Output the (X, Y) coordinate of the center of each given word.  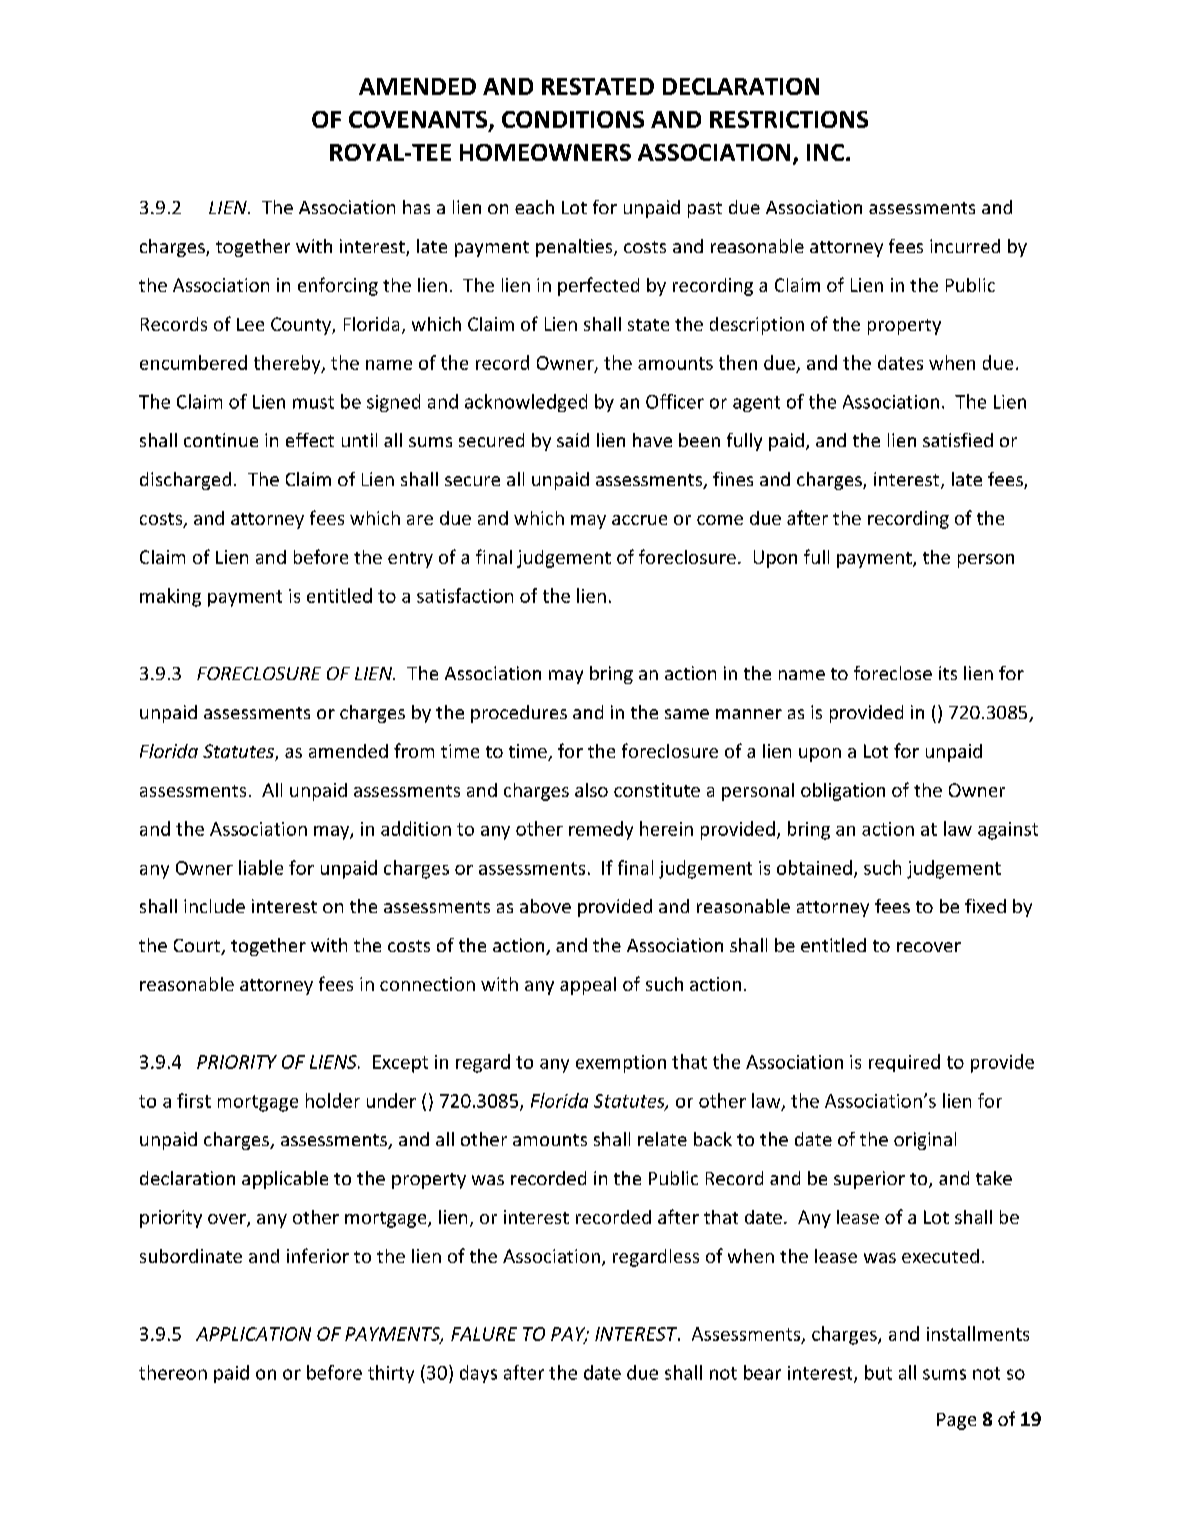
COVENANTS (419, 121)
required (904, 1063)
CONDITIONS (573, 119)
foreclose (893, 673)
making (170, 597)
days (478, 1374)
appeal (588, 986)
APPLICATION (253, 1334)
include (214, 906)
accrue (639, 520)
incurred (965, 246)
